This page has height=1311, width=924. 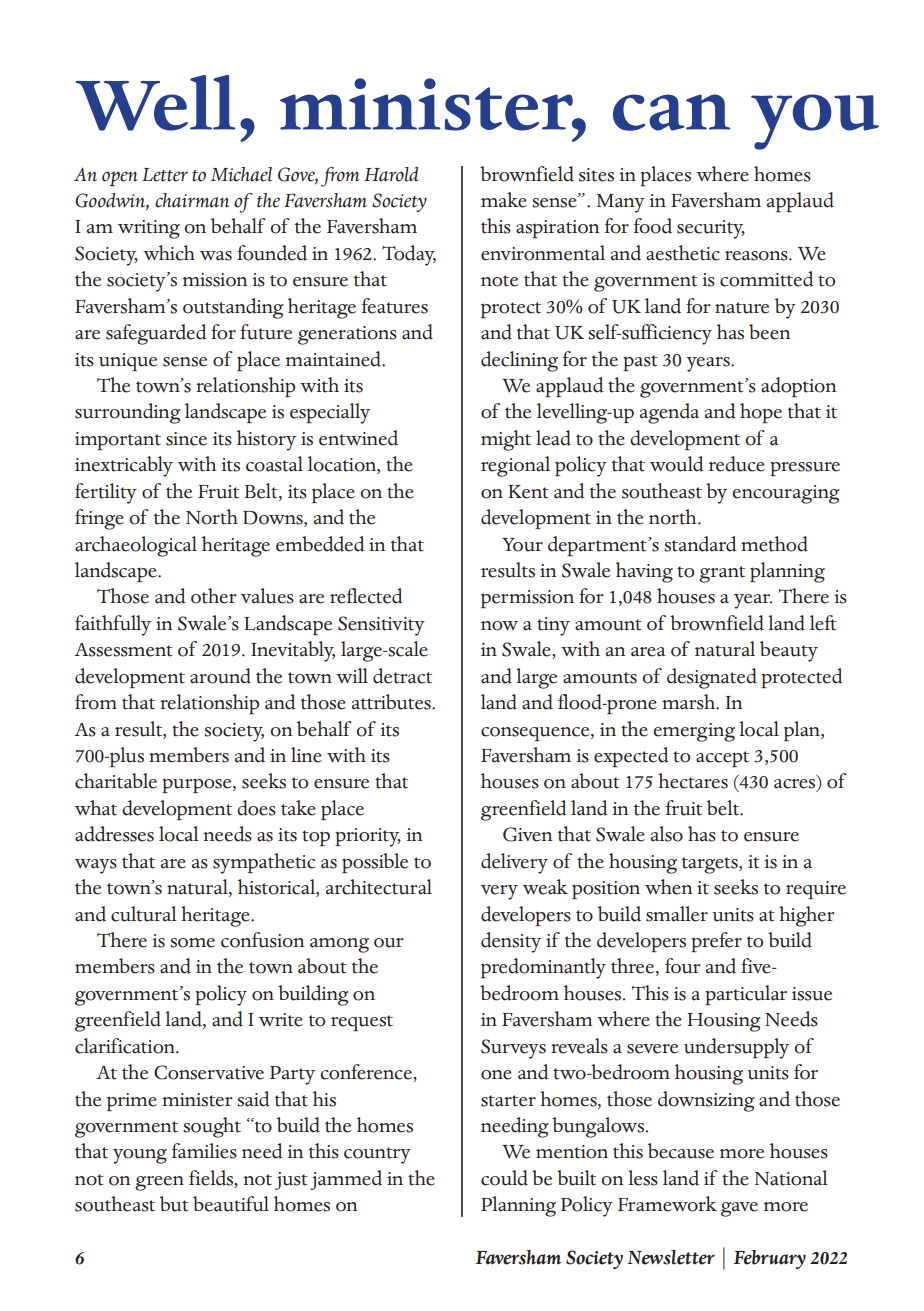 What do you see at coordinates (155, 103) in the page?
I see `Well` at bounding box center [155, 103].
